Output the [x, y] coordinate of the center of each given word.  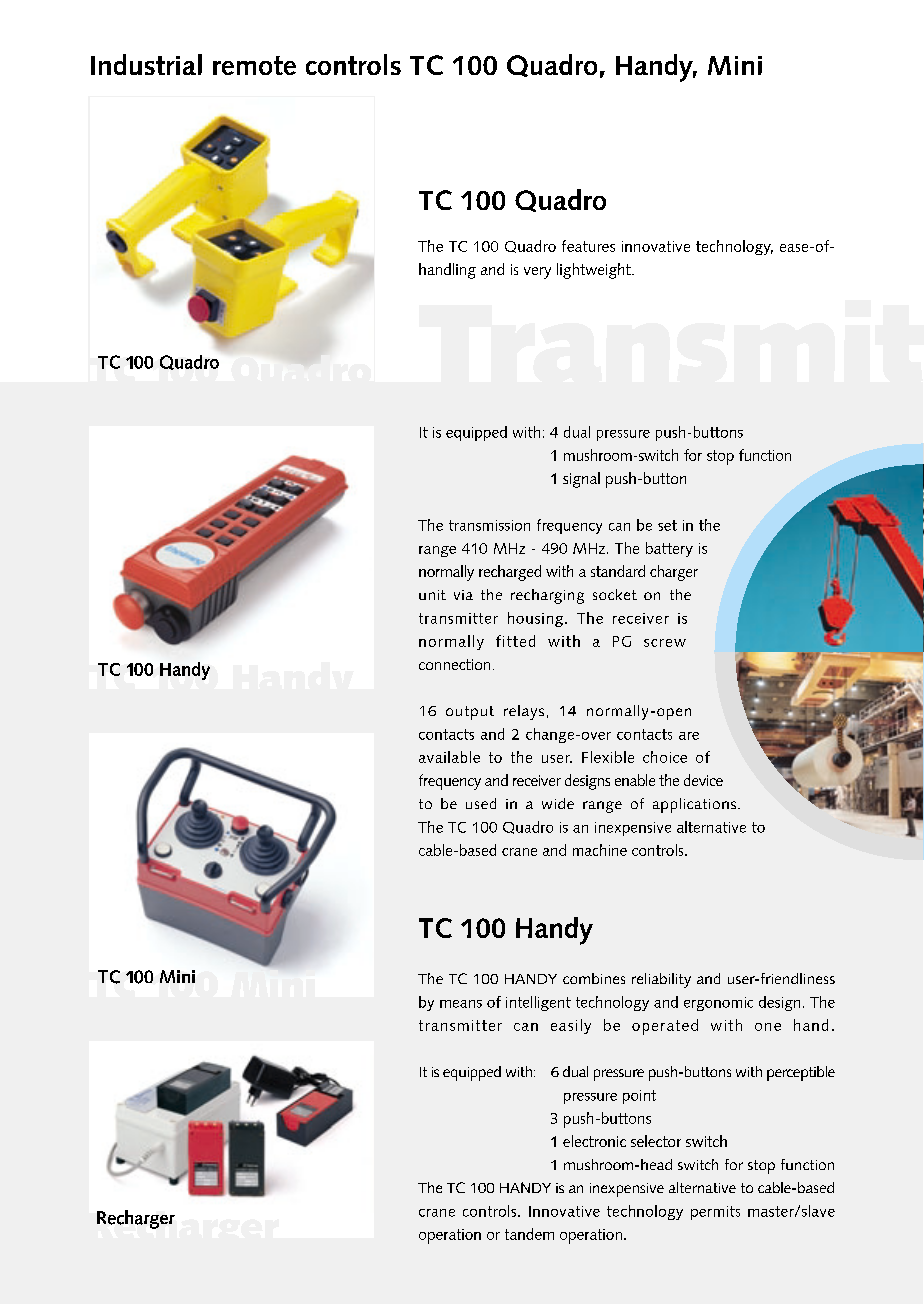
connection [454, 664]
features [588, 246]
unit [432, 595]
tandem [529, 1234]
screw [665, 643]
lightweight [595, 271]
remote [254, 65]
